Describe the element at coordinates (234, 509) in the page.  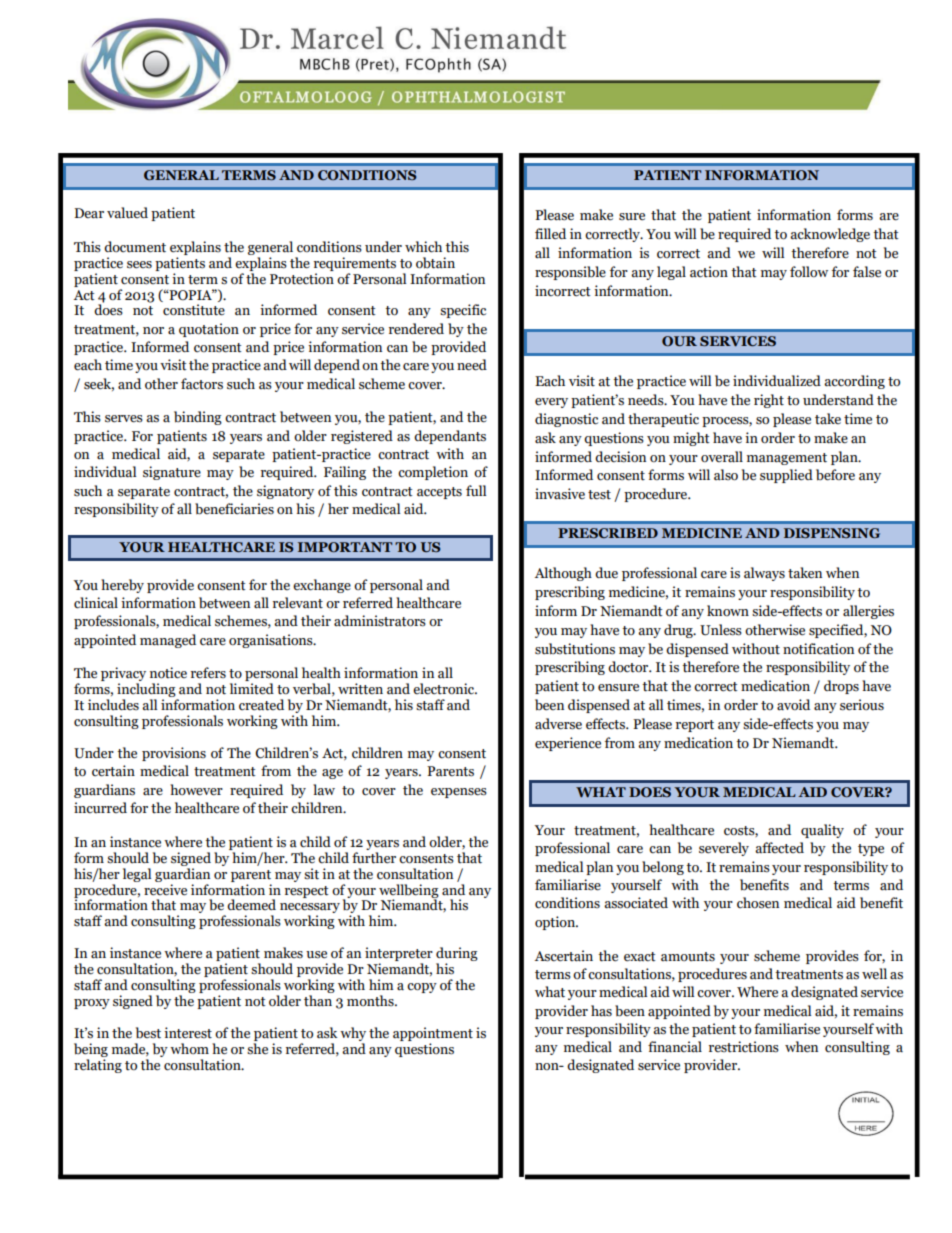
I see `beneficiaries` at that location.
